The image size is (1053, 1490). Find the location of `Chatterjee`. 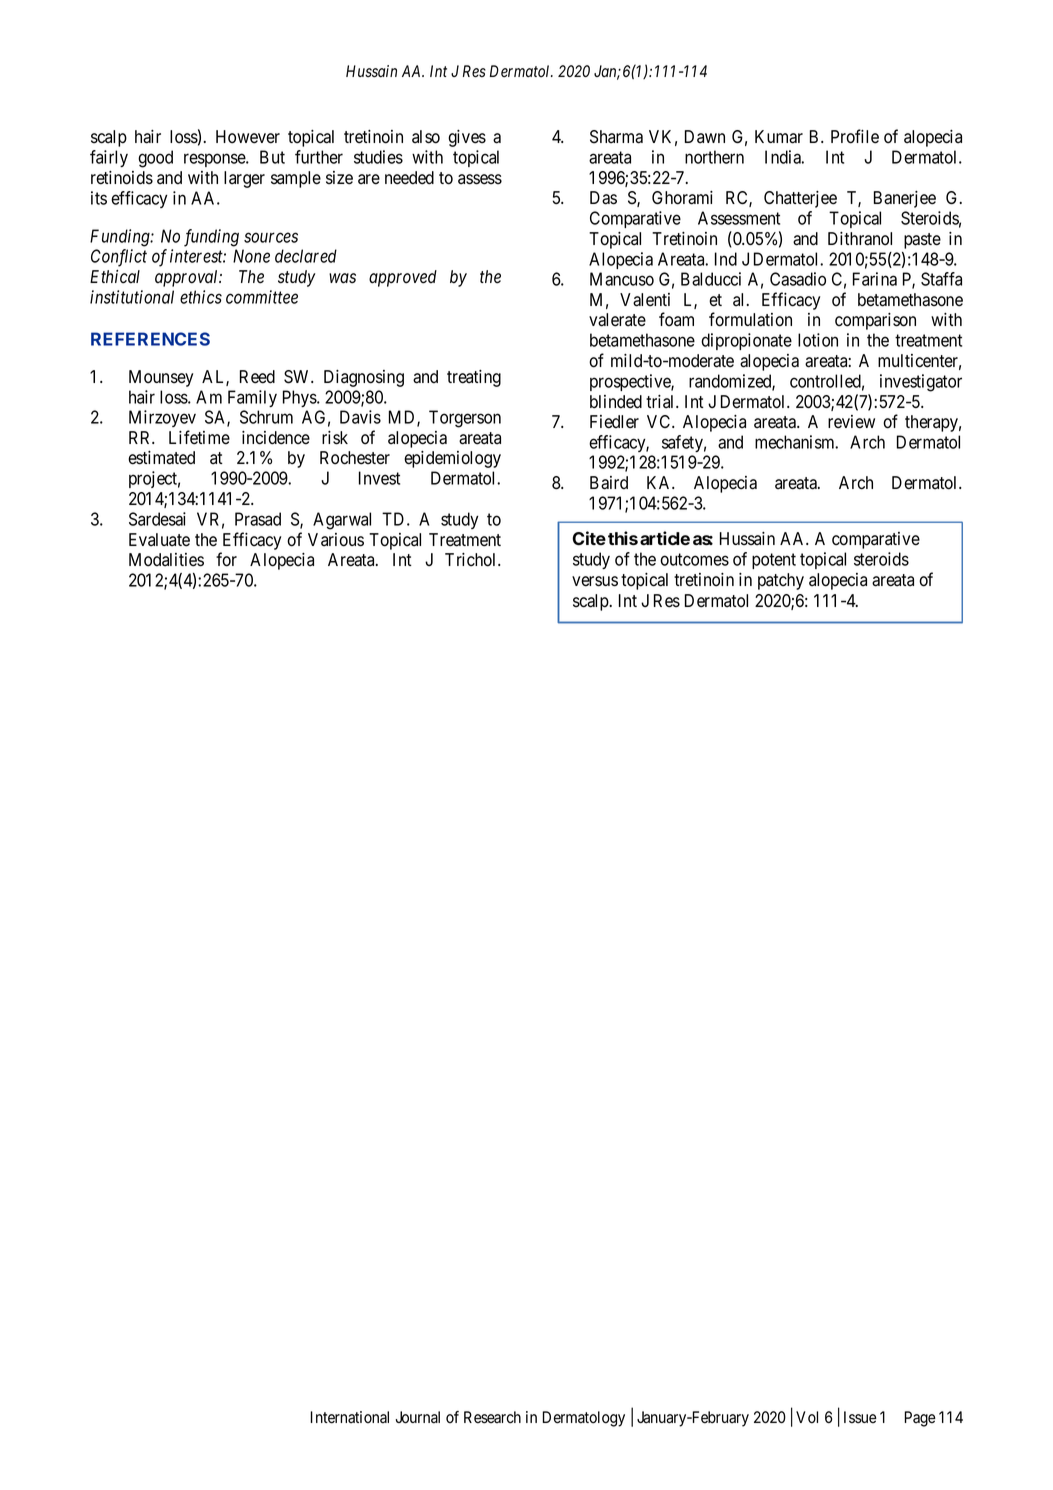

Chatterjee is located at coordinates (800, 199).
